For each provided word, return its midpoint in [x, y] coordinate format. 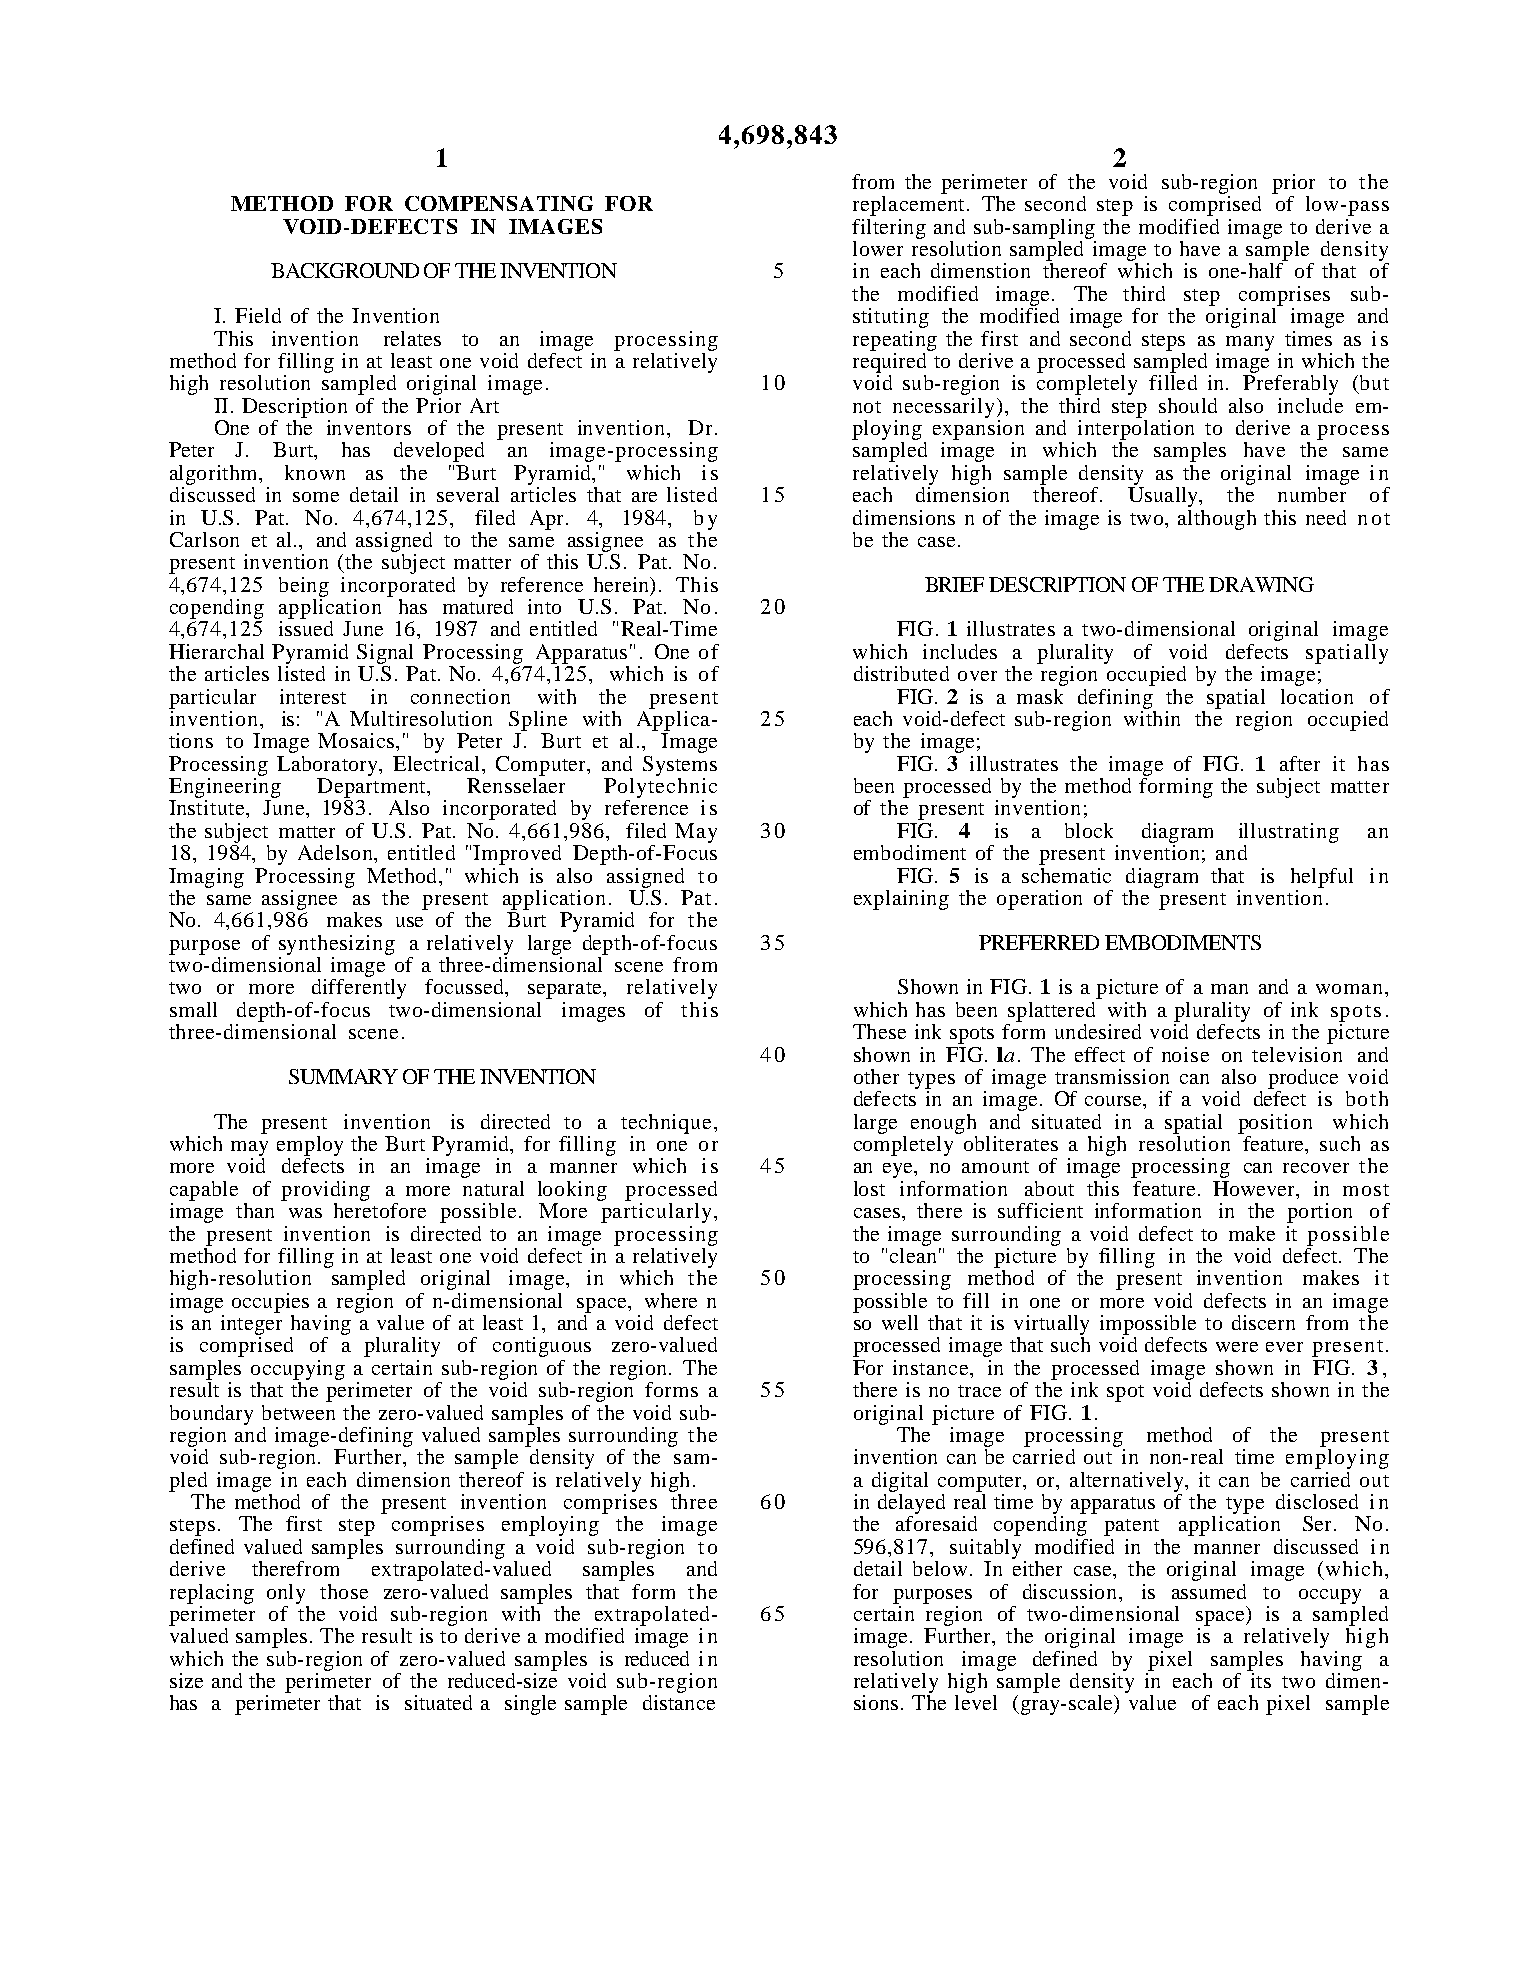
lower [878, 248]
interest [313, 696]
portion [1319, 1213]
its [1259, 1679]
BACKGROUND [345, 270]
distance [679, 1702]
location [1317, 696]
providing [325, 1191]
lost [869, 1188]
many [1250, 343]
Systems [680, 766]
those [344, 1591]
